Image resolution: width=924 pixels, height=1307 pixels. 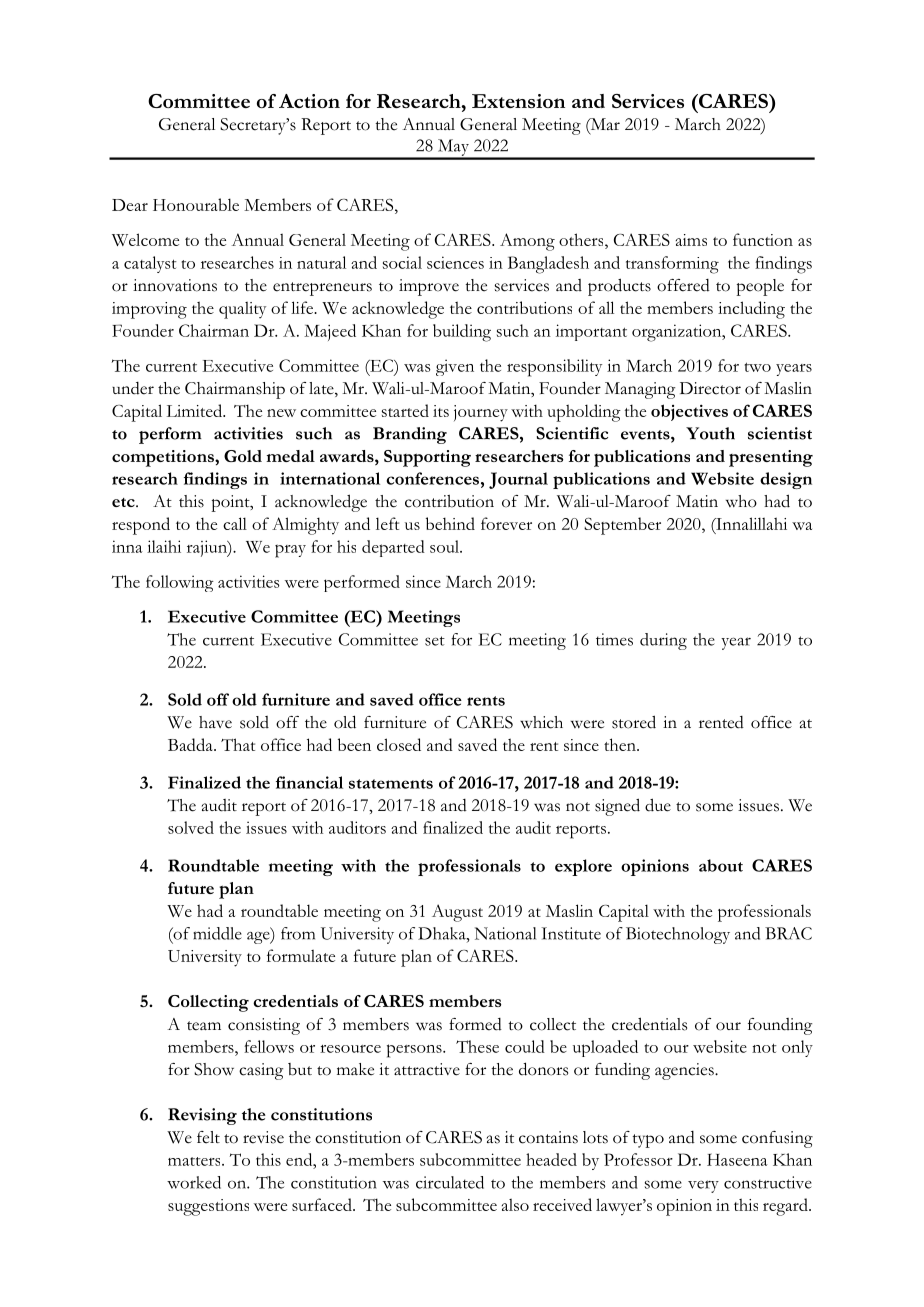 What do you see at coordinates (518, 101) in the image?
I see `Extension` at bounding box center [518, 101].
